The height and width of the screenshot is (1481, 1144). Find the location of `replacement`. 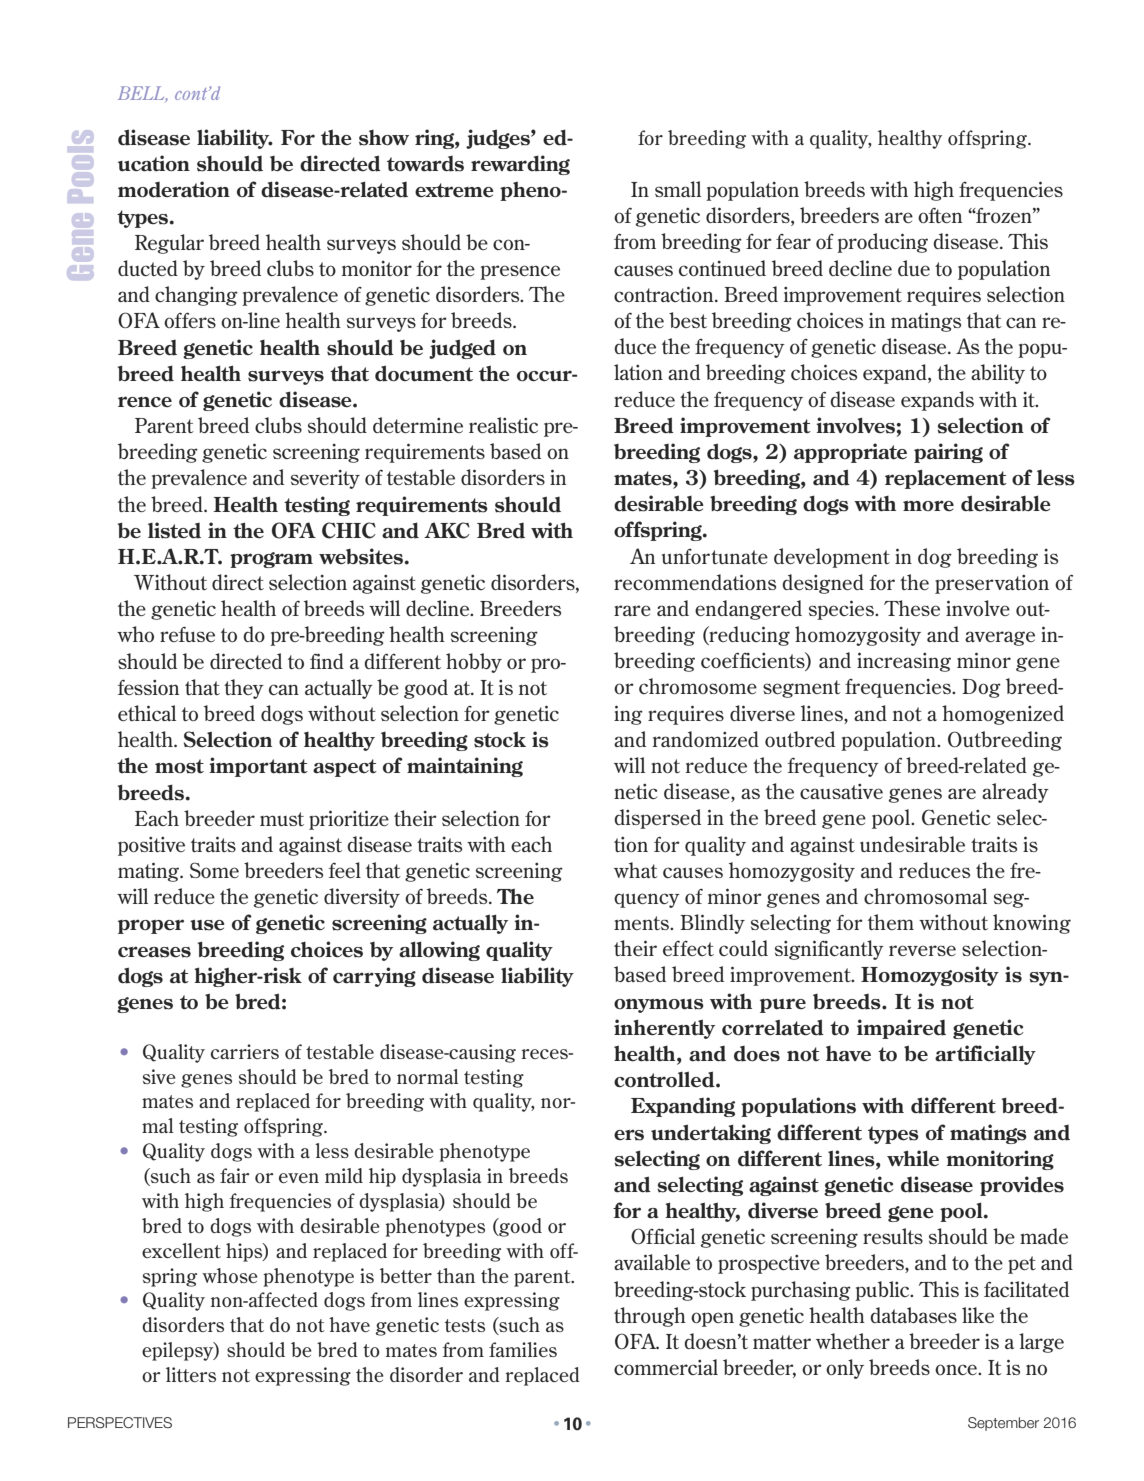

replacement is located at coordinates (946, 479).
